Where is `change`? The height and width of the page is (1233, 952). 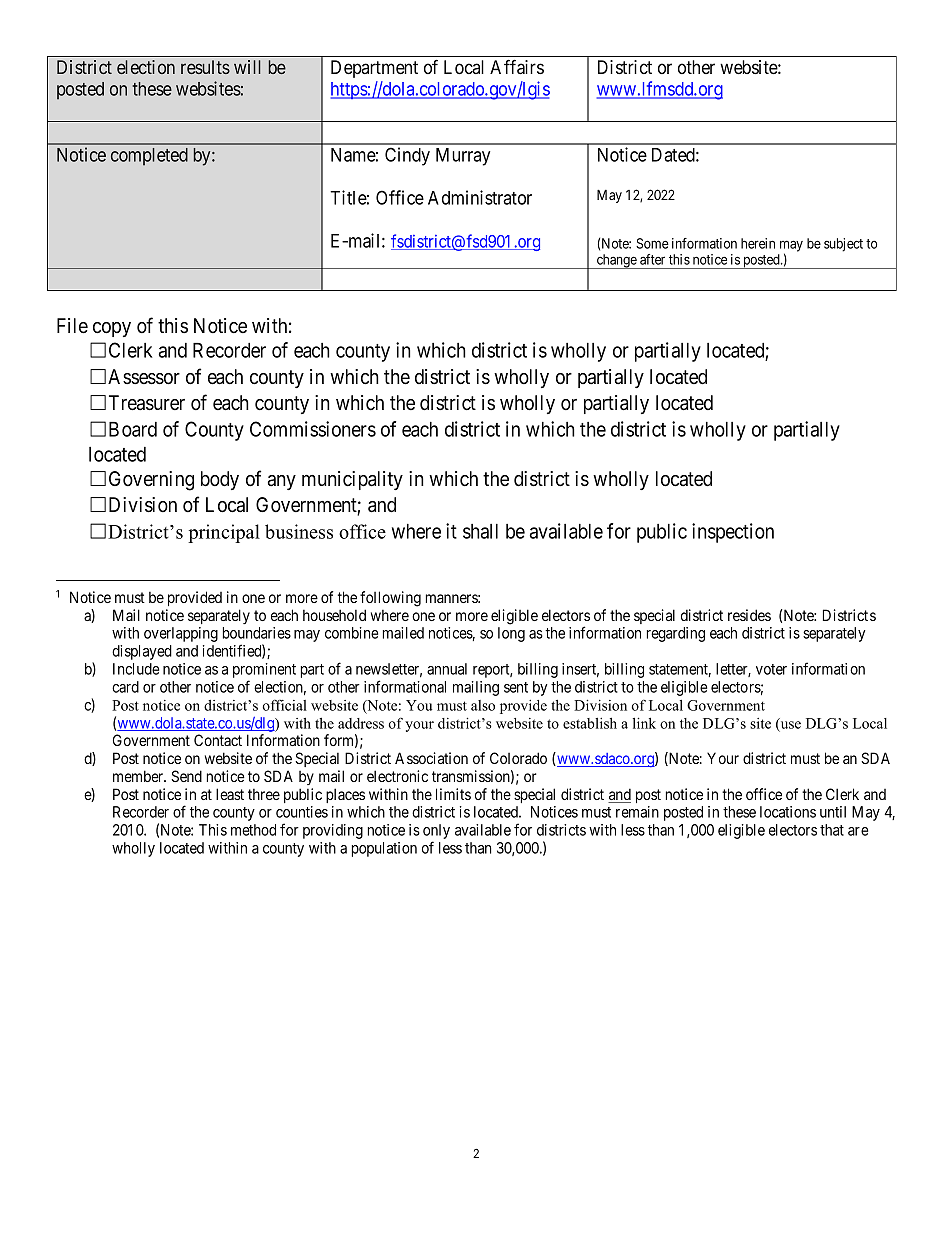
change is located at coordinates (616, 261).
